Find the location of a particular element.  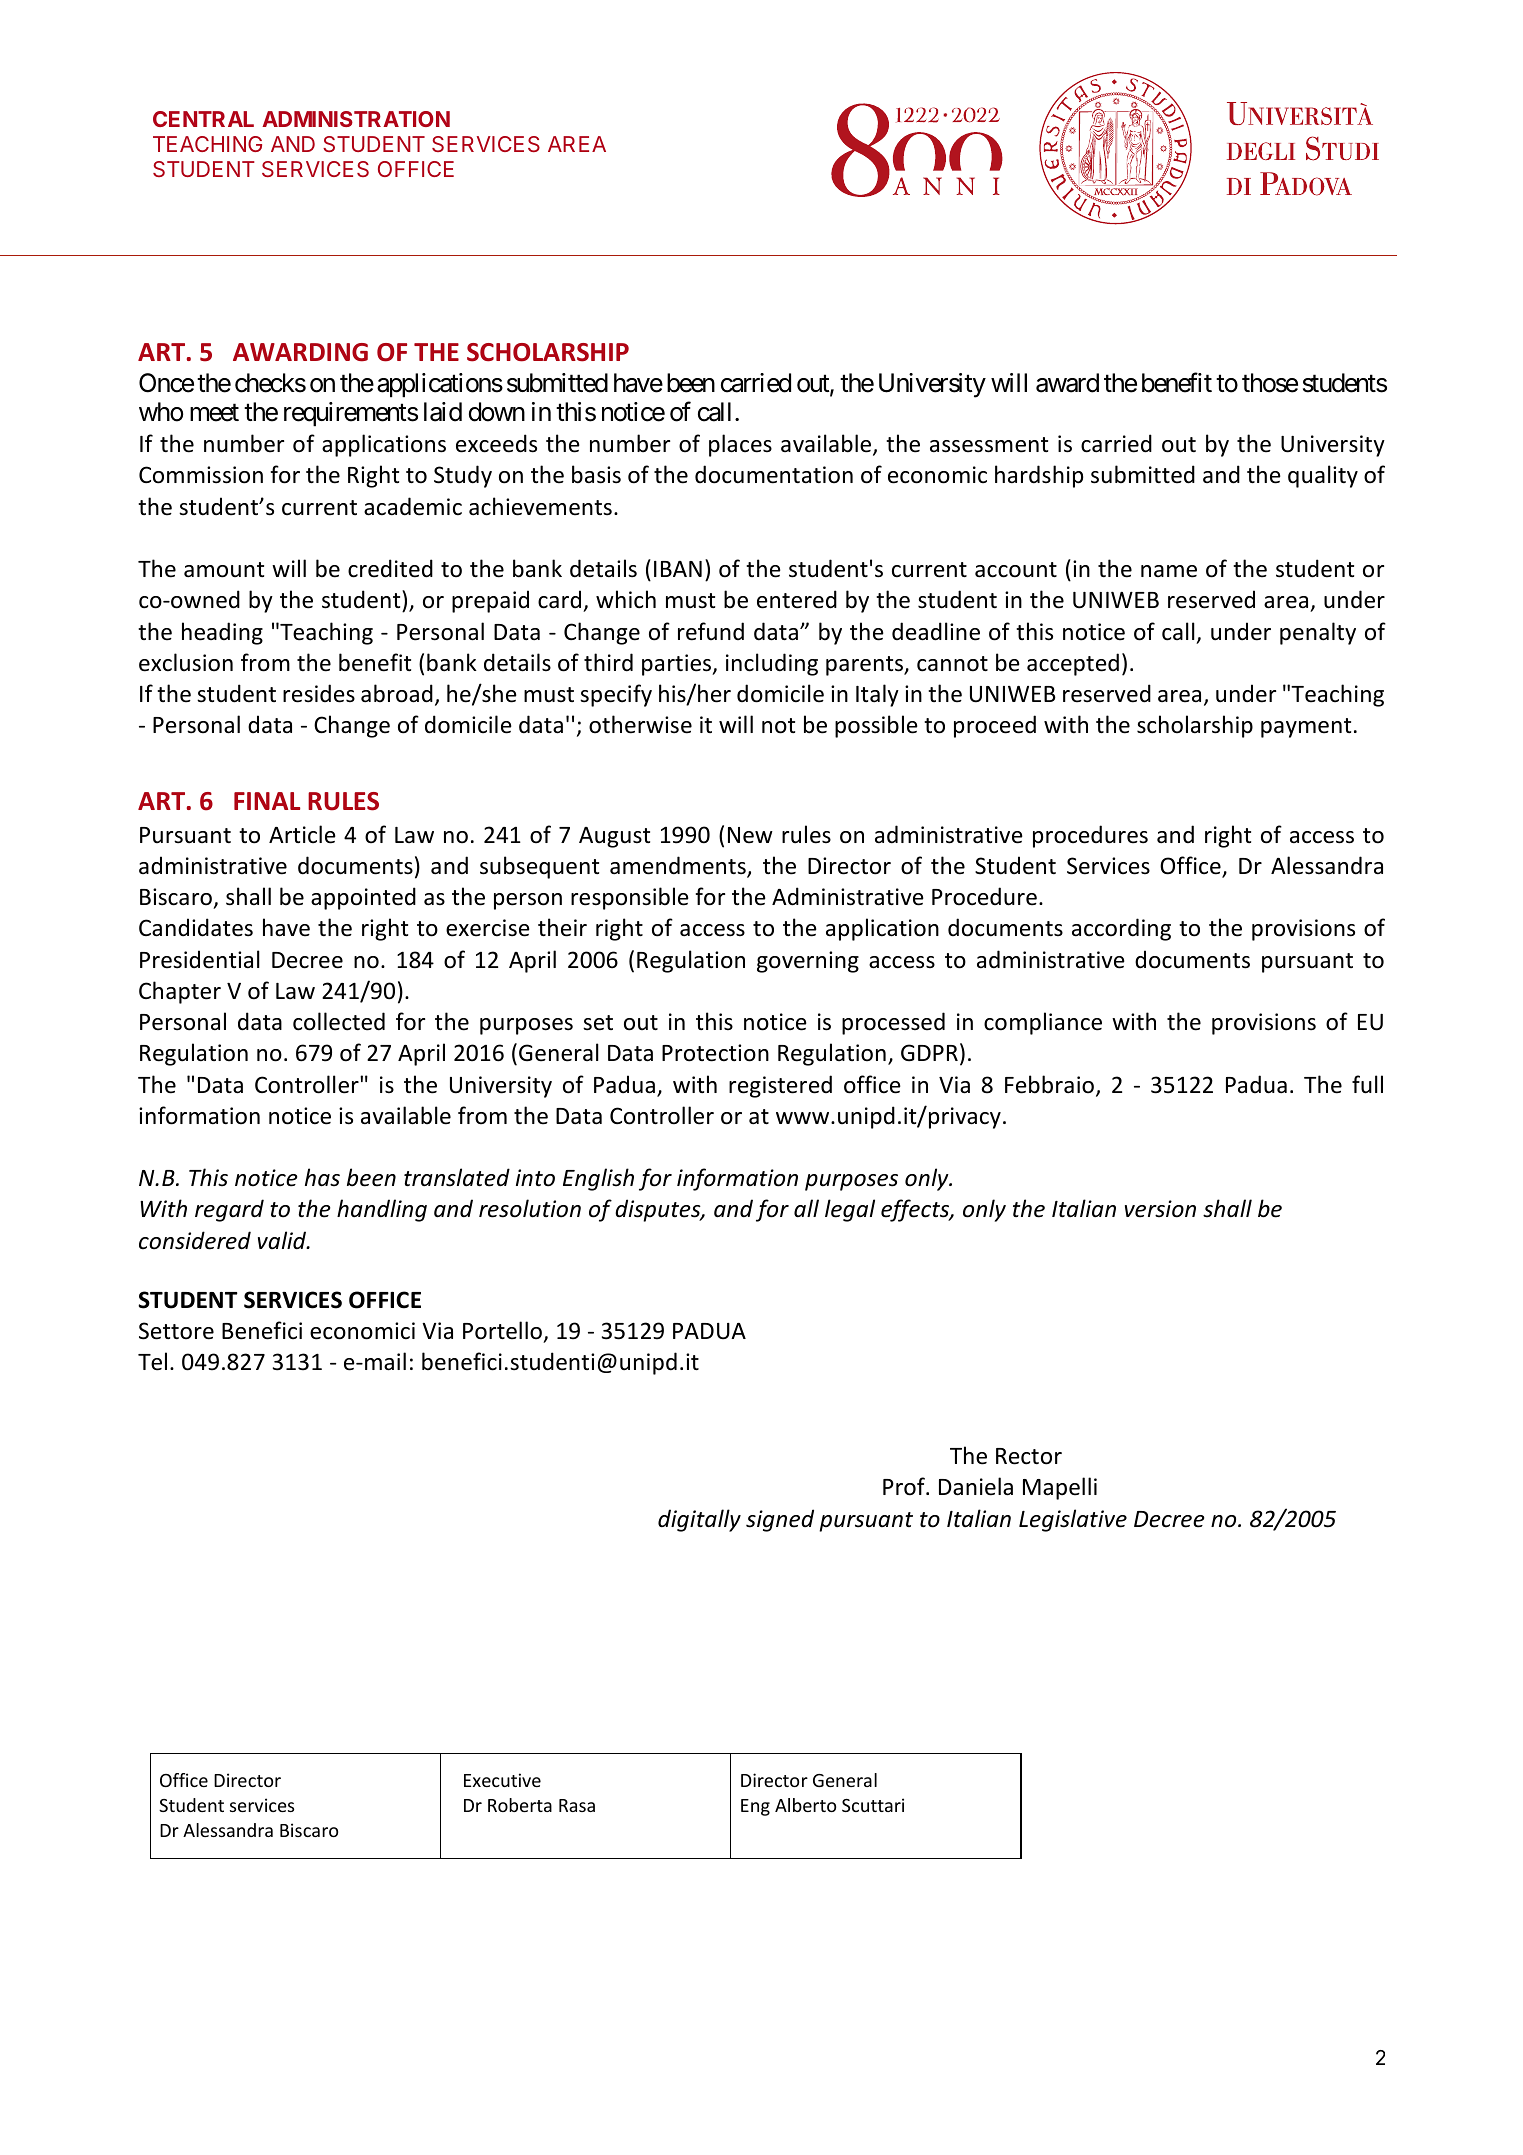

version is located at coordinates (1160, 1209).
